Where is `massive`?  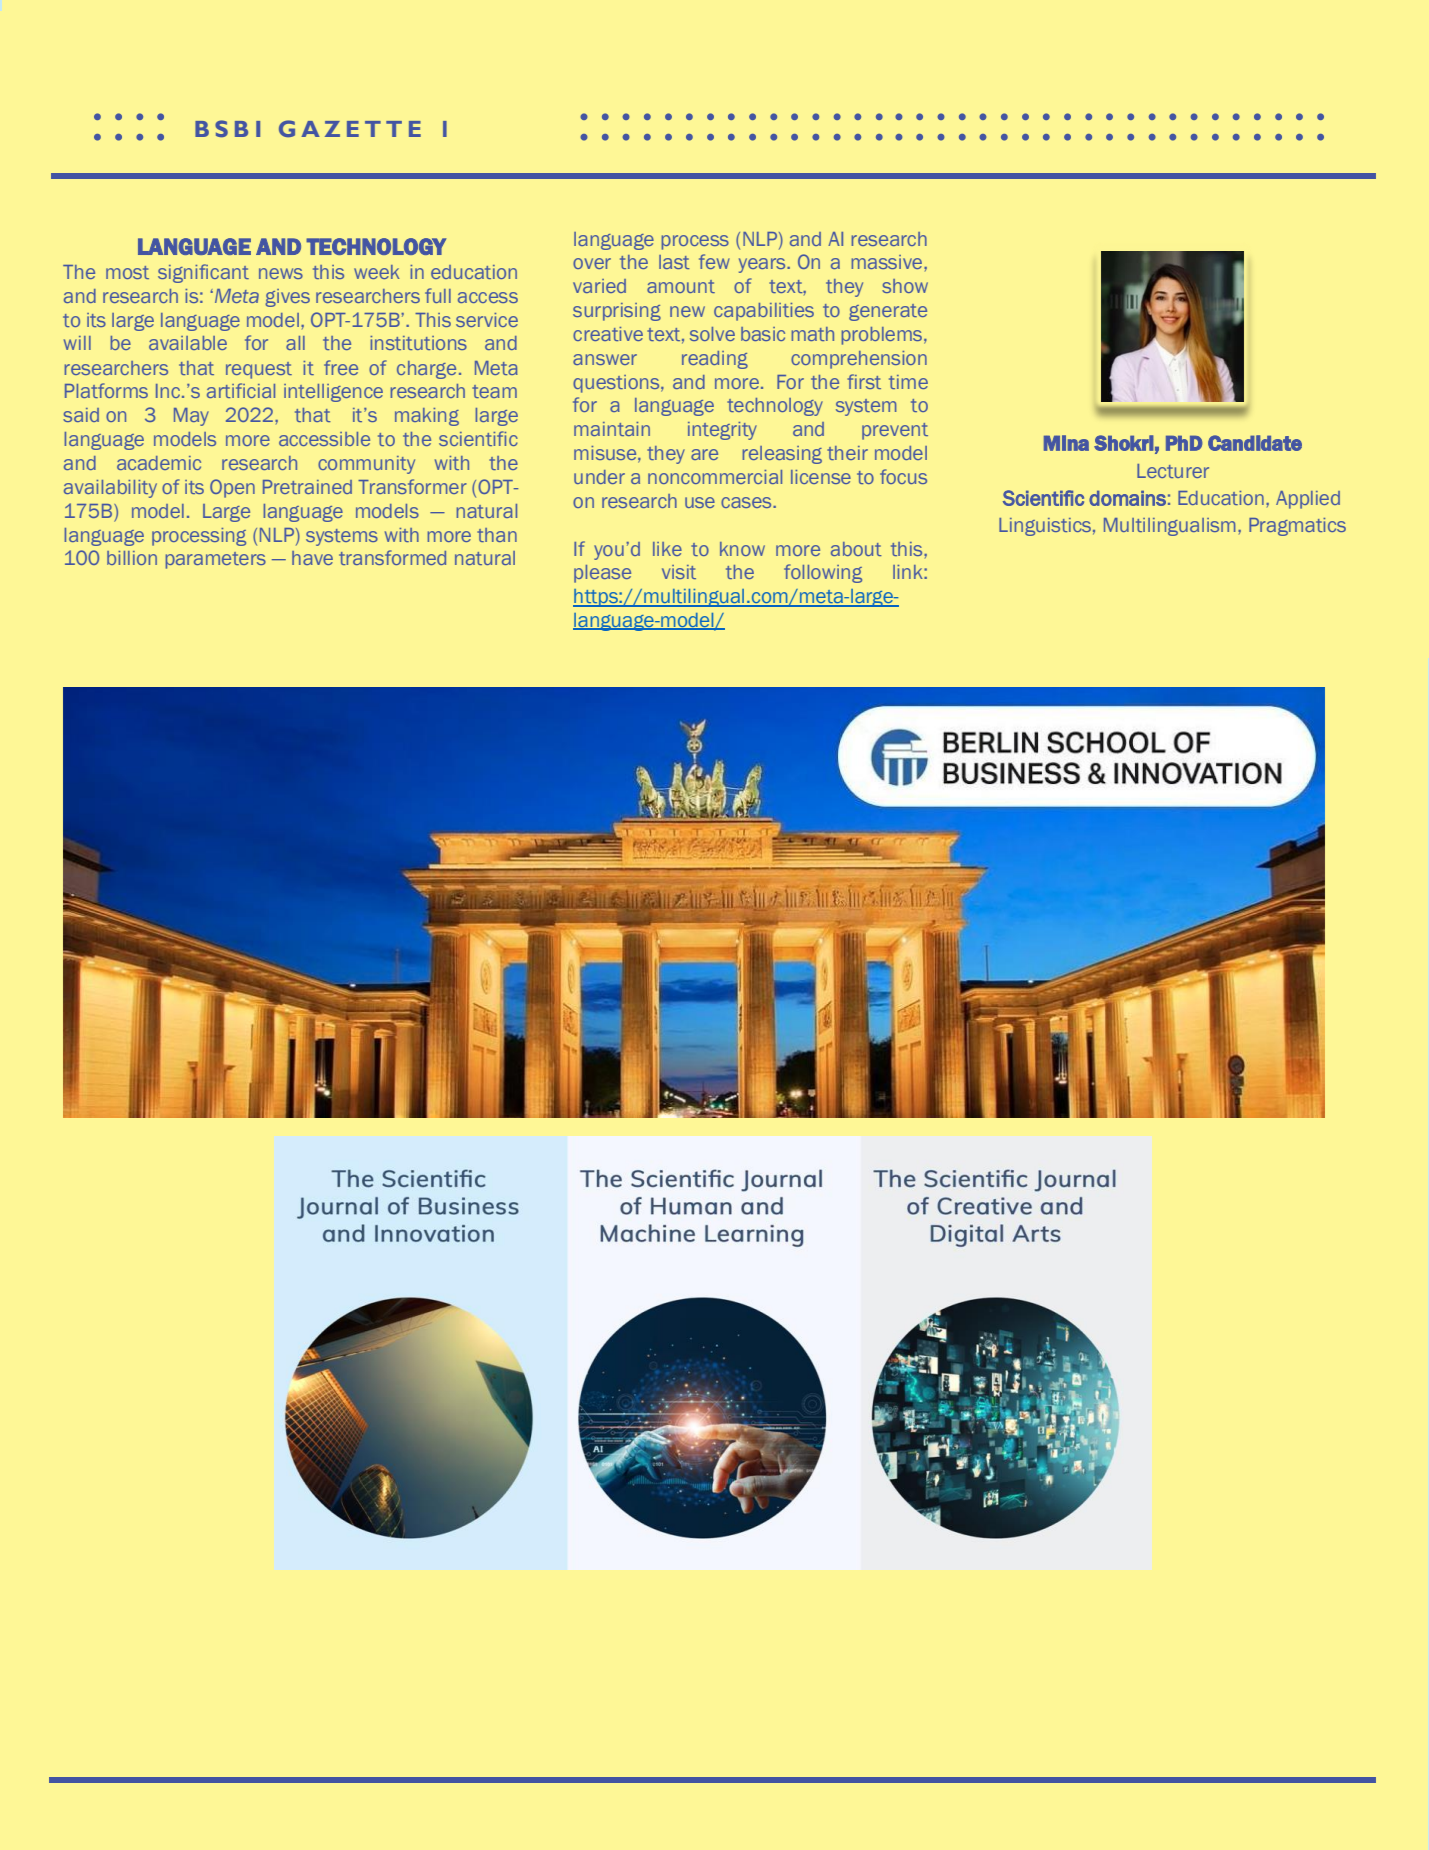
massive is located at coordinates (888, 262).
